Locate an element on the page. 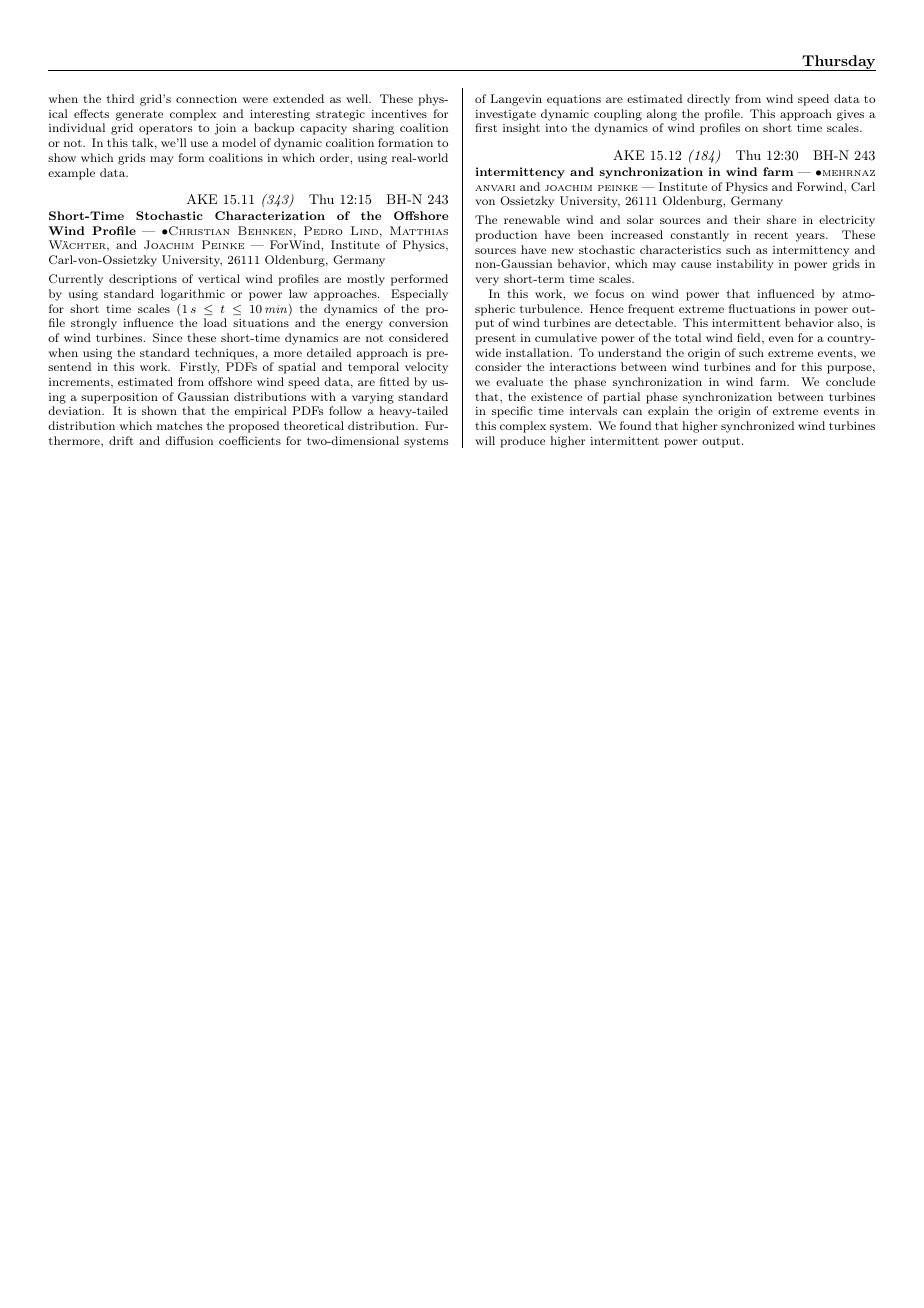 Image resolution: width=924 pixels, height=1308 pixels. matches is located at coordinates (179, 425).
